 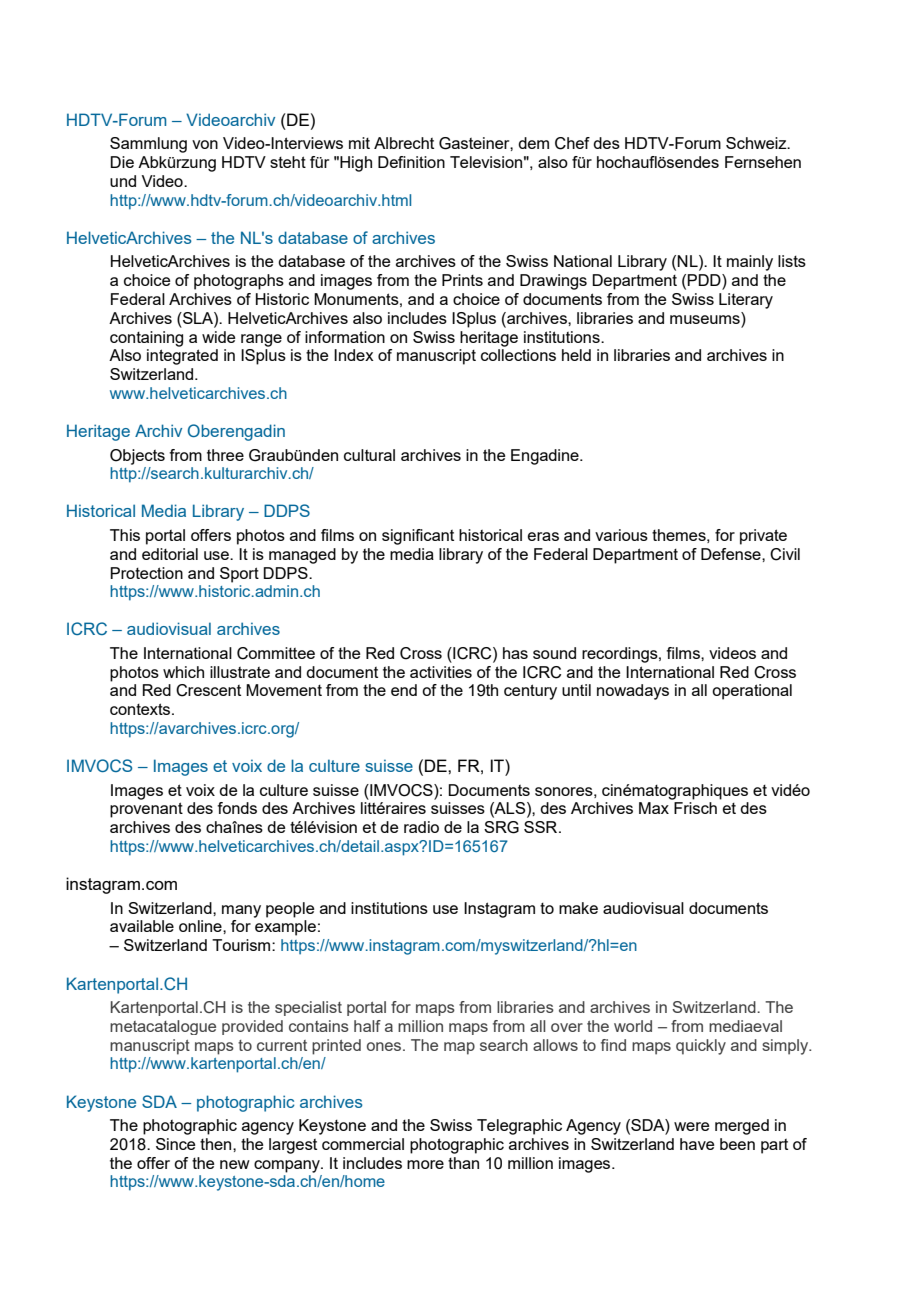 What do you see at coordinates (752, 692) in the document?
I see `operational` at bounding box center [752, 692].
